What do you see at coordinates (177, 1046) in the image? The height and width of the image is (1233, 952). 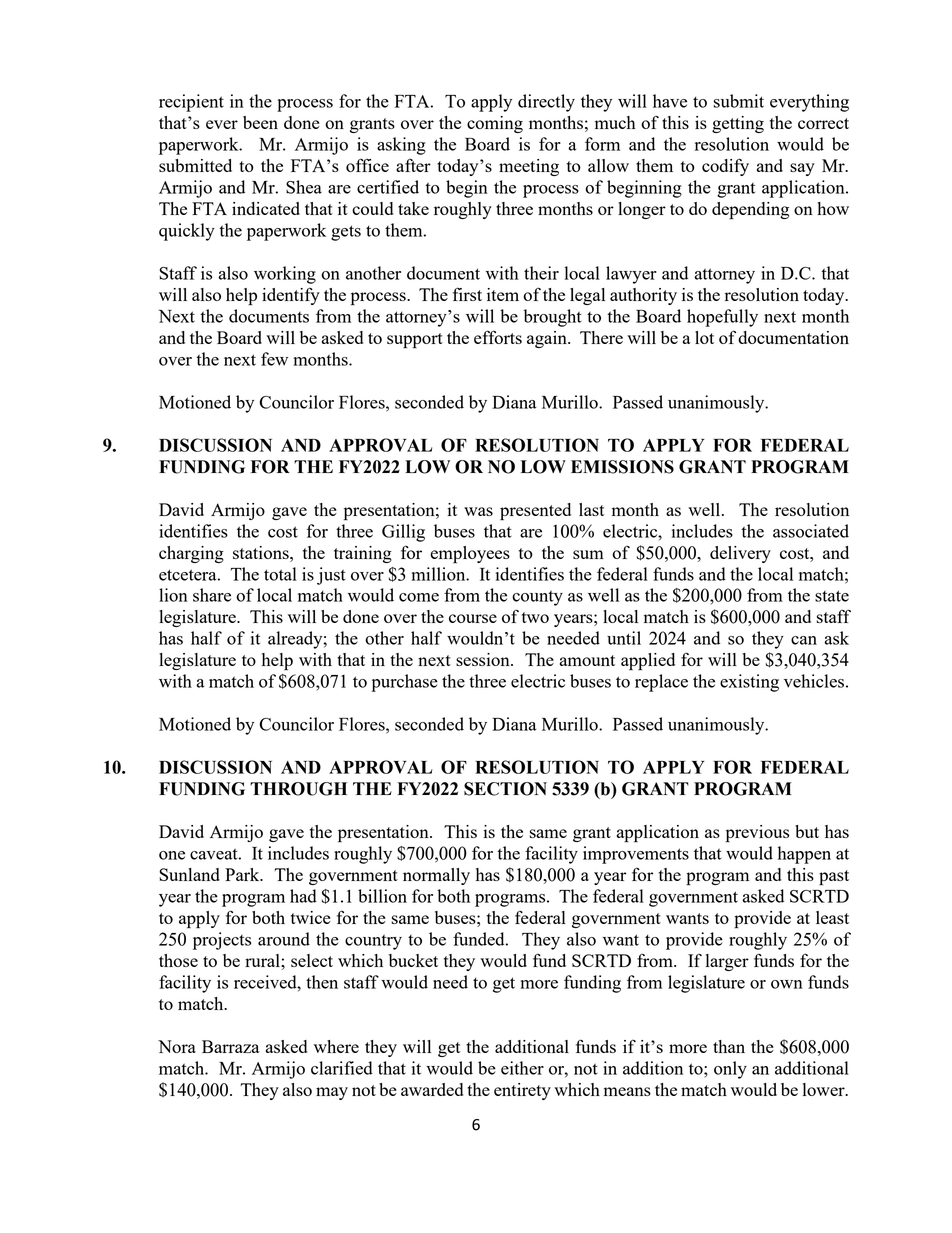 I see `Nora` at bounding box center [177, 1046].
